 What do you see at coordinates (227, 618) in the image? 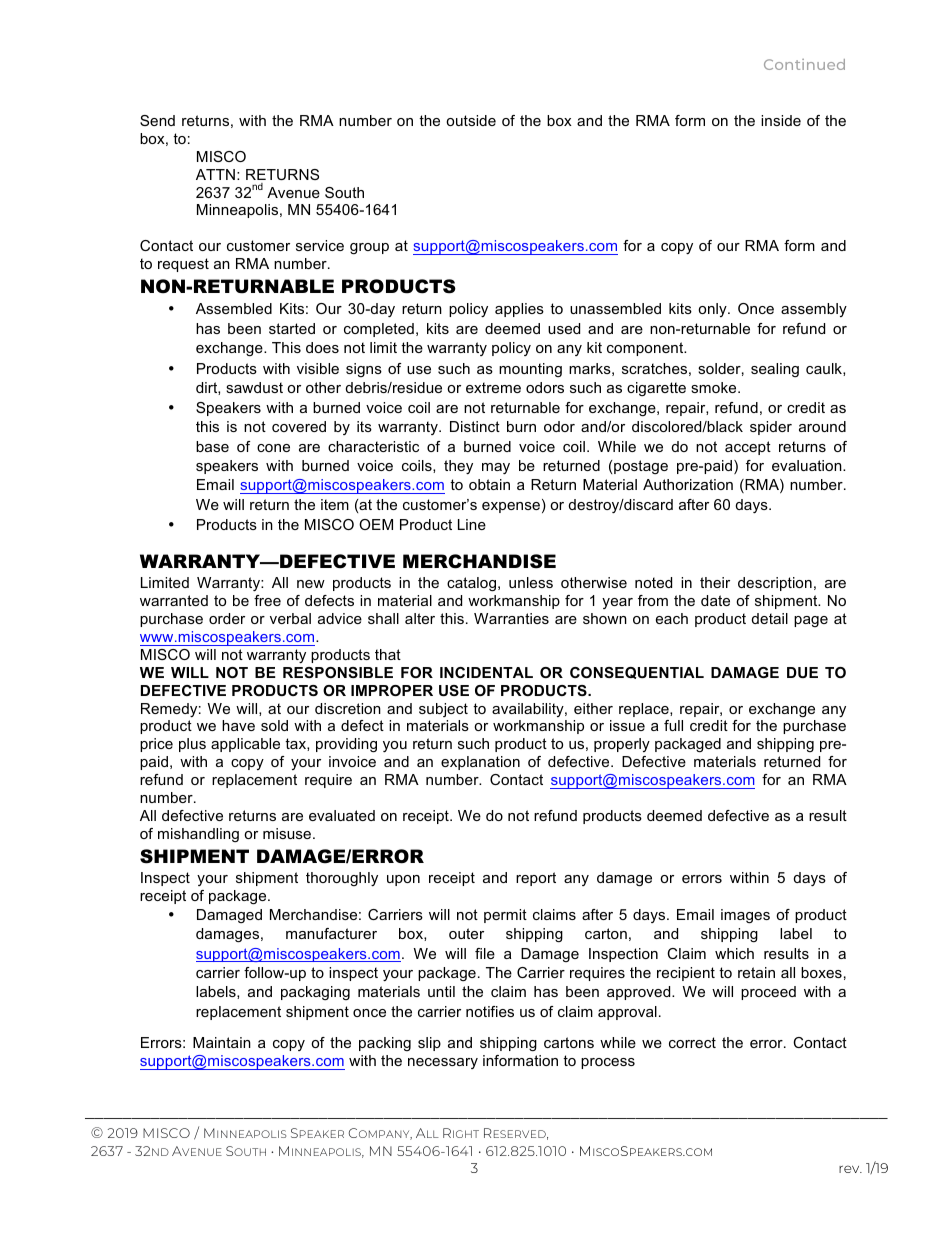
I see `order` at bounding box center [227, 618].
